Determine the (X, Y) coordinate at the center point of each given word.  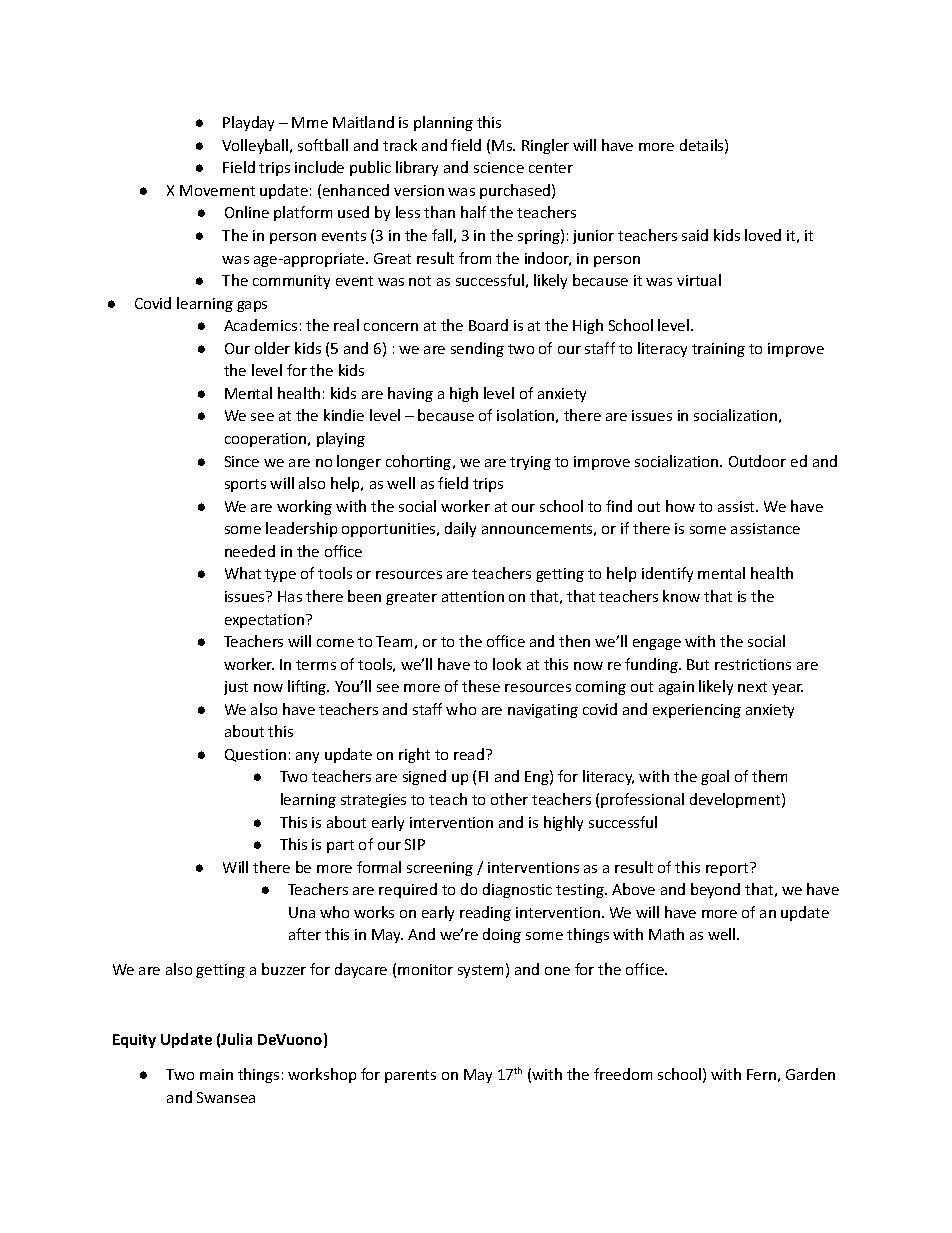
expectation (266, 621)
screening (440, 869)
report (728, 869)
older (272, 348)
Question (255, 755)
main (216, 1074)
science (499, 167)
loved (763, 235)
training (718, 350)
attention (473, 596)
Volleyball (256, 146)
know (681, 596)
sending (477, 349)
